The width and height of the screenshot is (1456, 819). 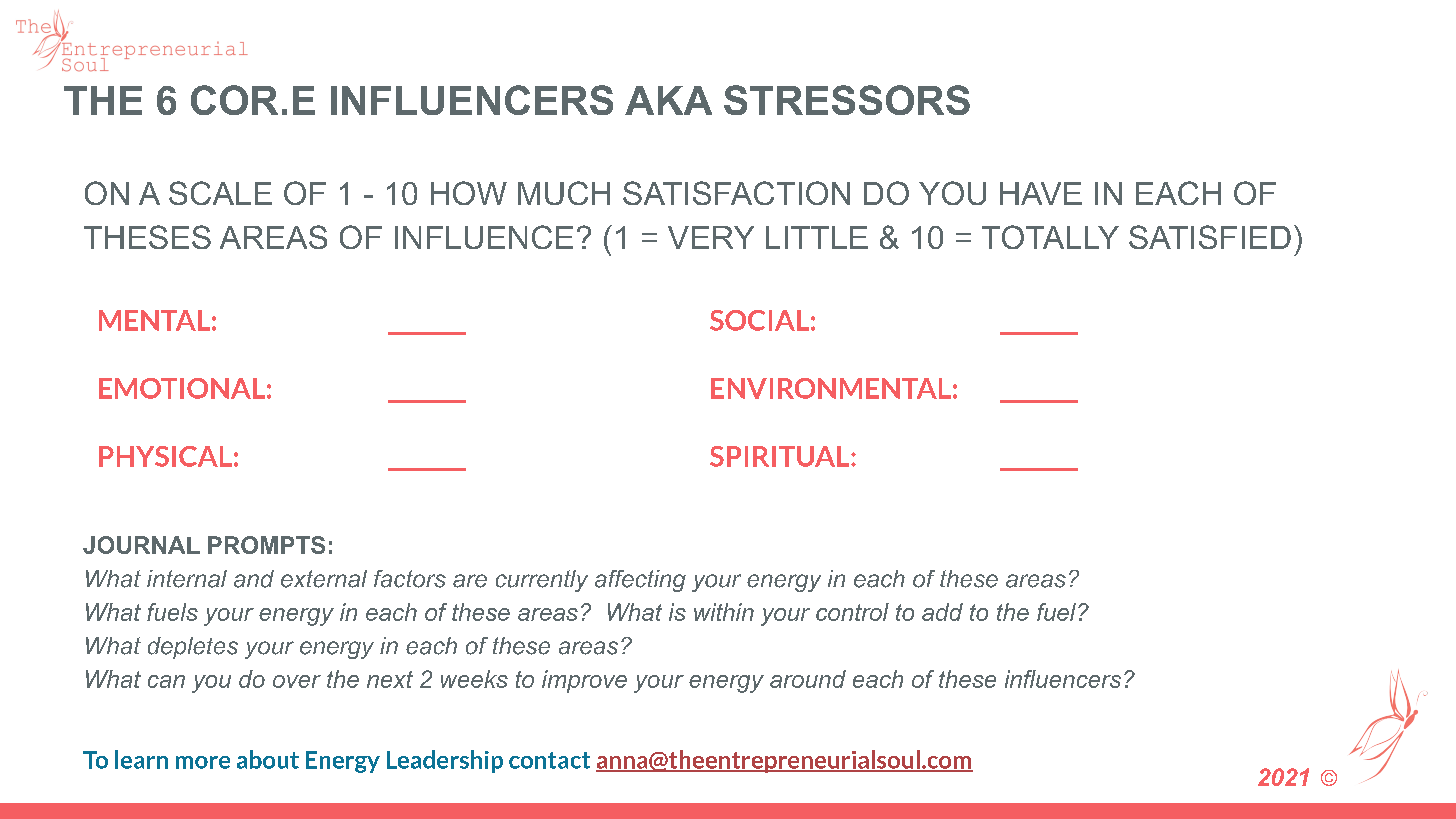 What do you see at coordinates (1041, 193) in the screenshot?
I see `HAVE` at bounding box center [1041, 193].
